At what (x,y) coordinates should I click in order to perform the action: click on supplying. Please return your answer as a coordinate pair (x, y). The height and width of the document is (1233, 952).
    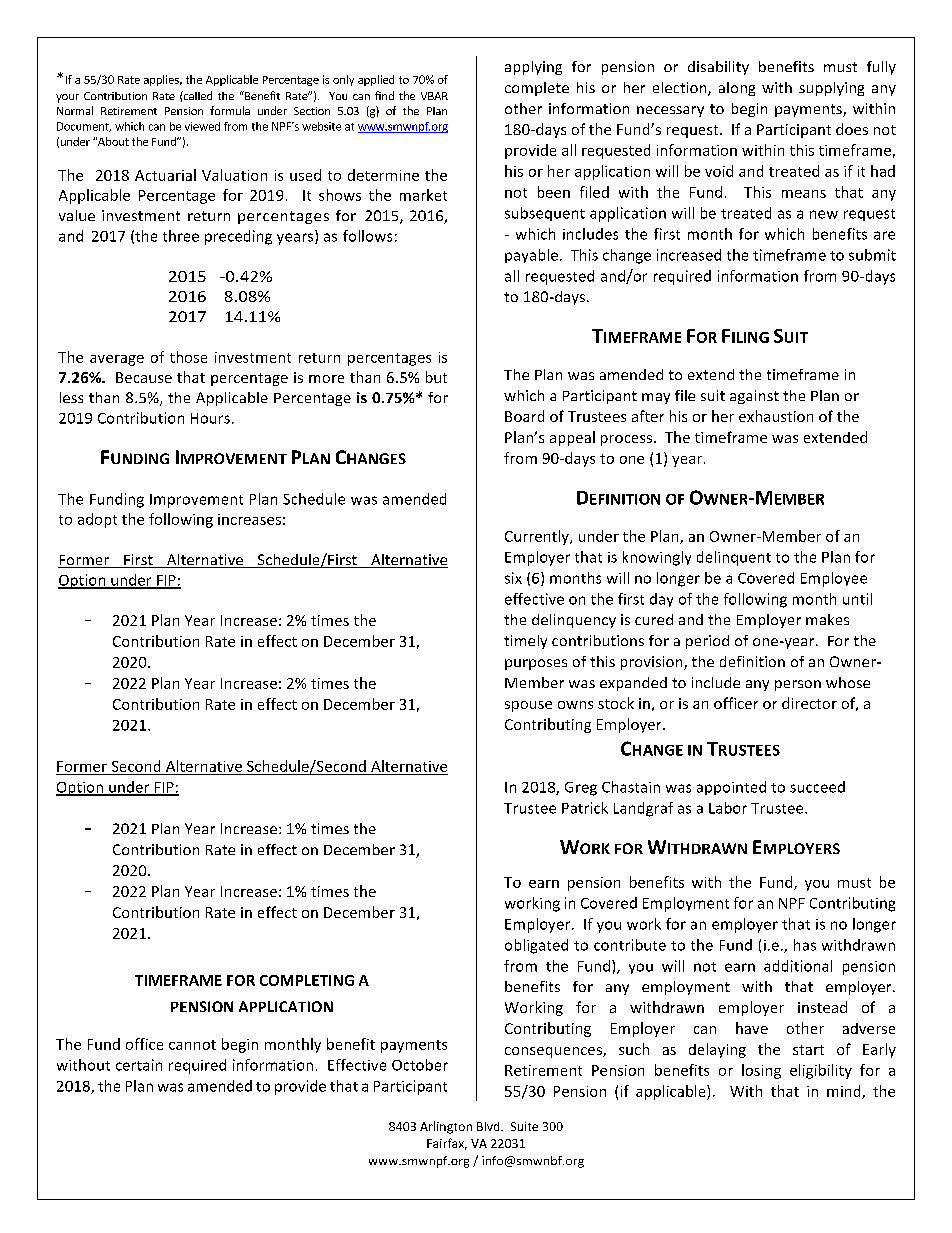
    Looking at the image, I should click on (831, 89).
